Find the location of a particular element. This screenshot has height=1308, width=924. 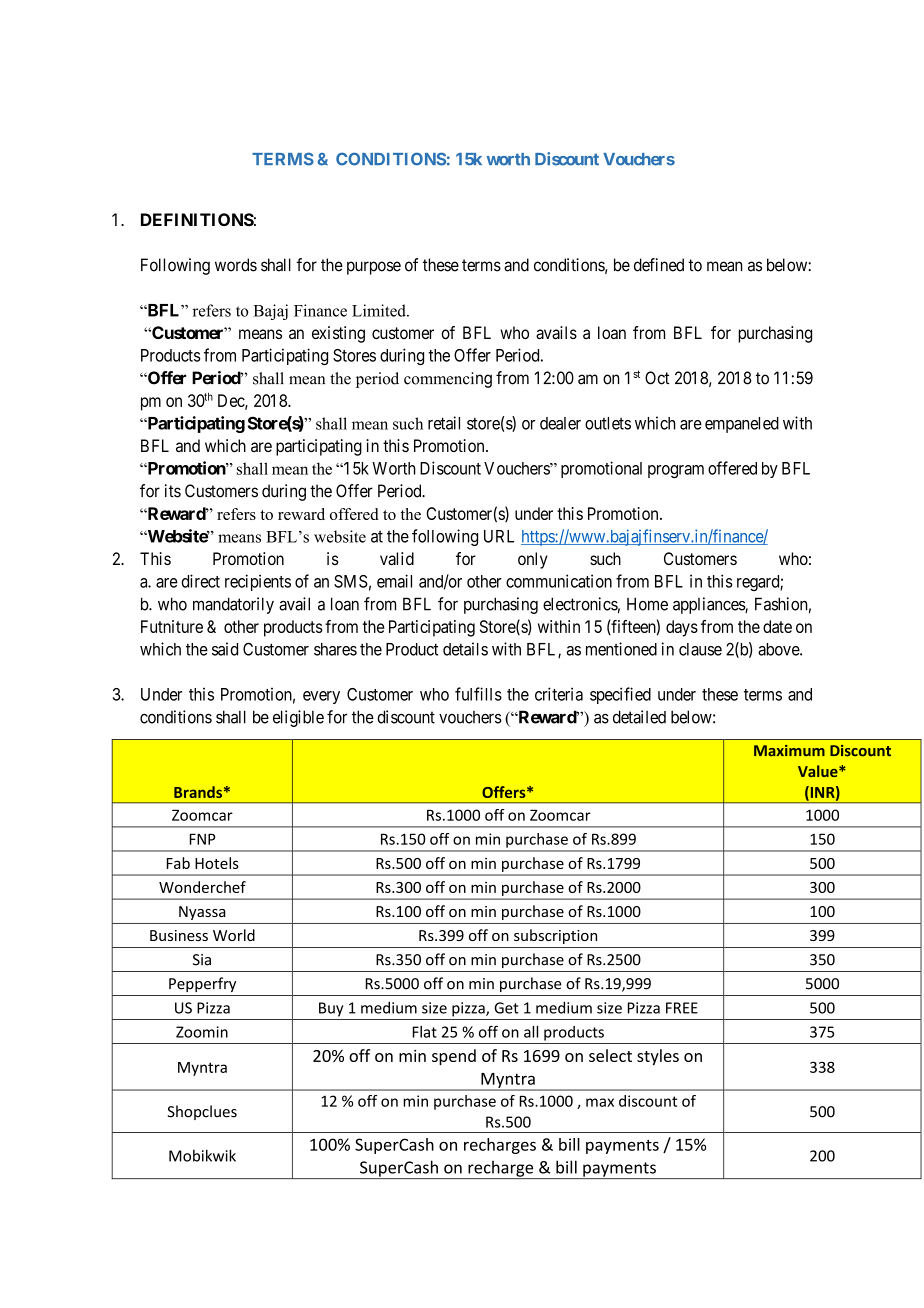

words is located at coordinates (236, 265).
